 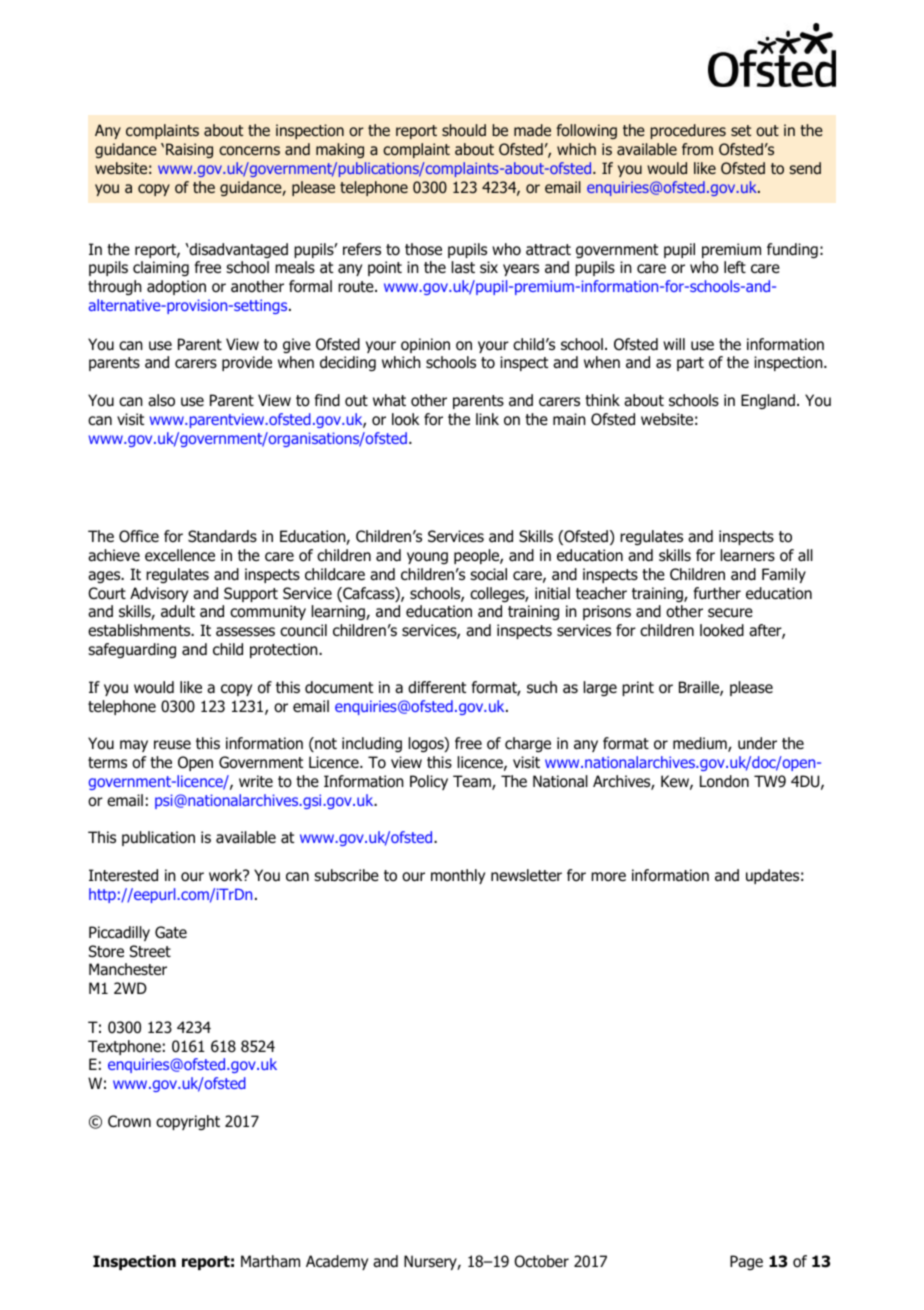 I want to click on Raising, so click(x=189, y=150).
